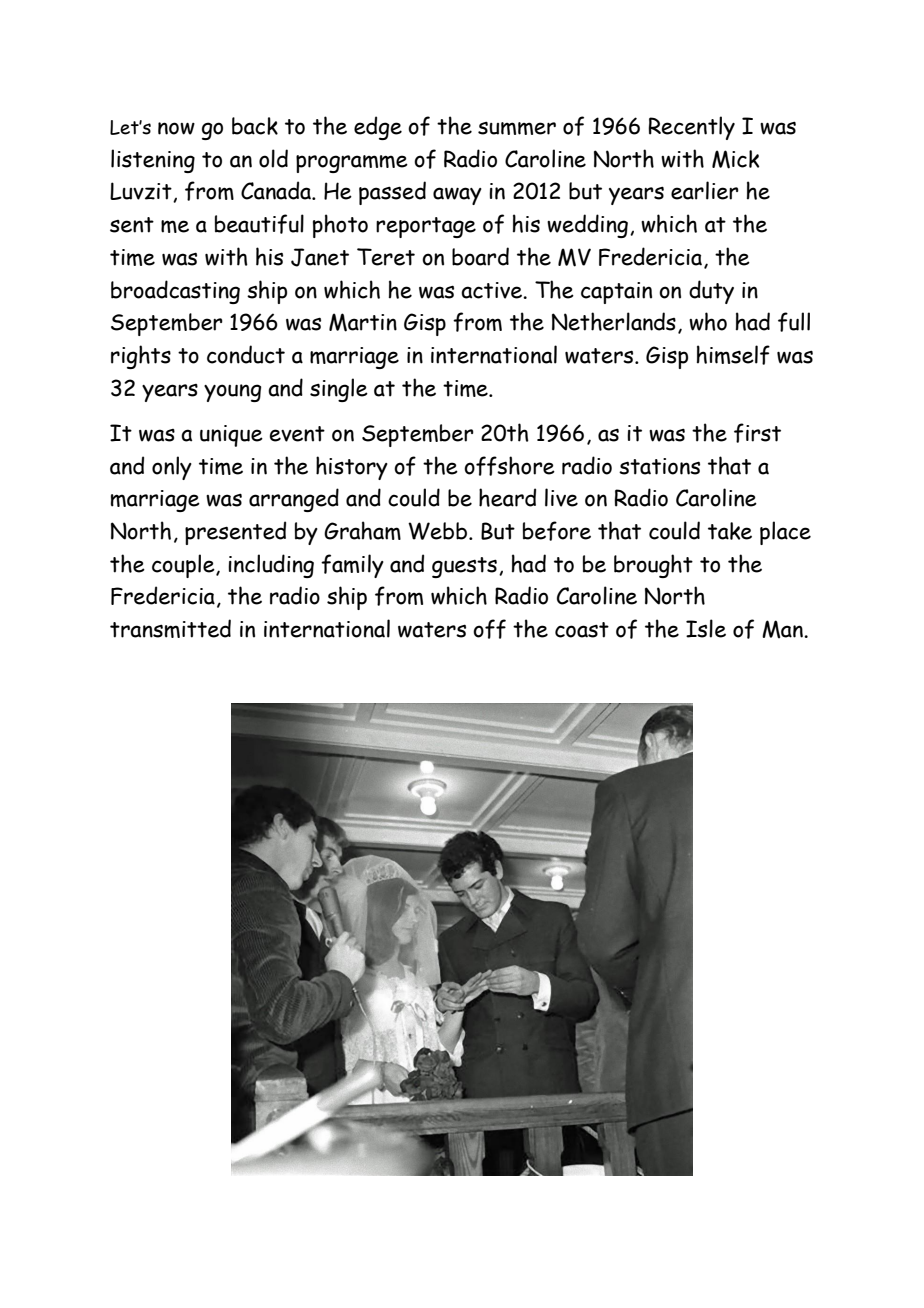  Describe the element at coordinates (582, 630) in the image. I see `coast` at that location.
